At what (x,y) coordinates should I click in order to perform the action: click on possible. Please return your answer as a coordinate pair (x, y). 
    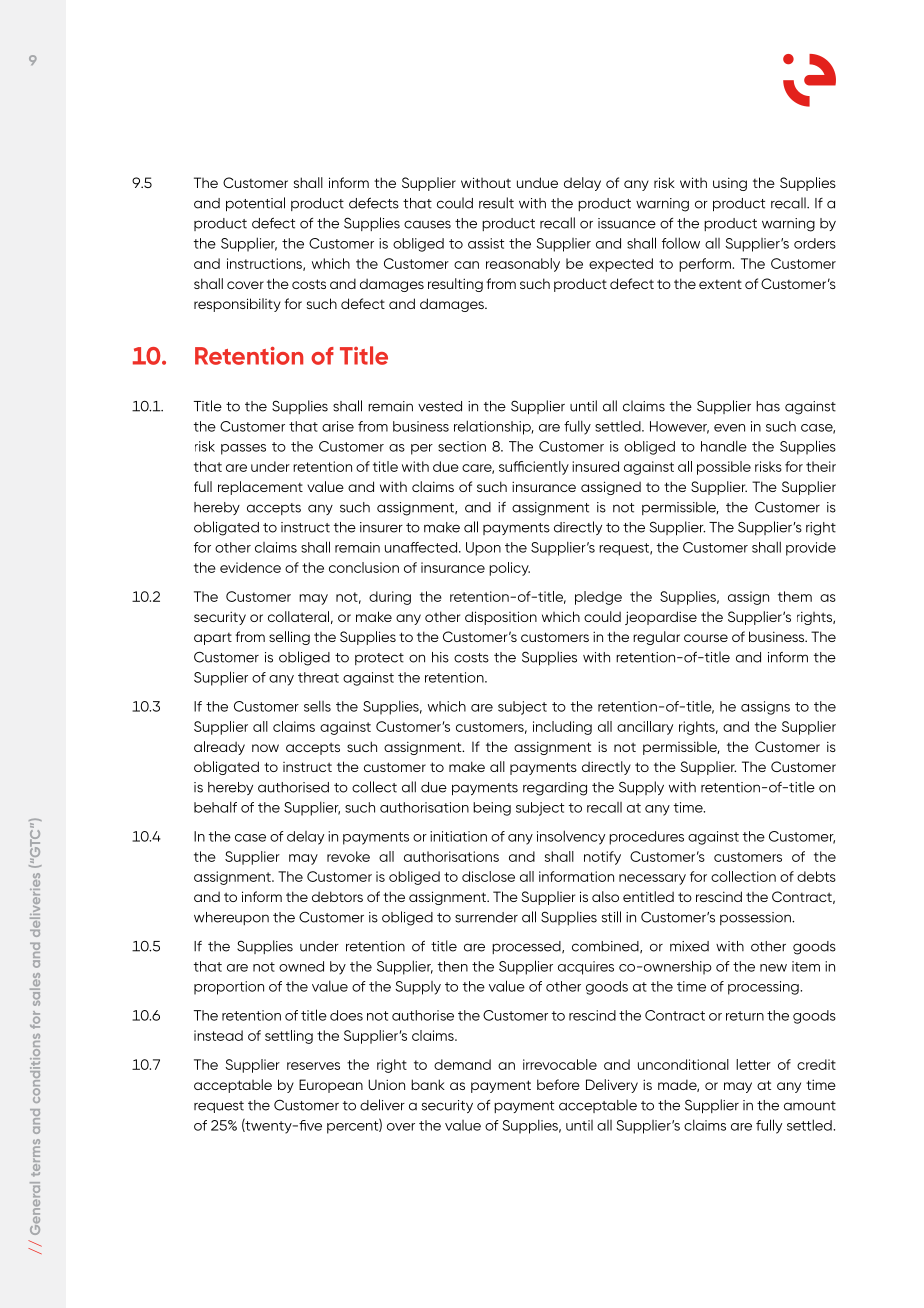
    Looking at the image, I should click on (724, 468).
